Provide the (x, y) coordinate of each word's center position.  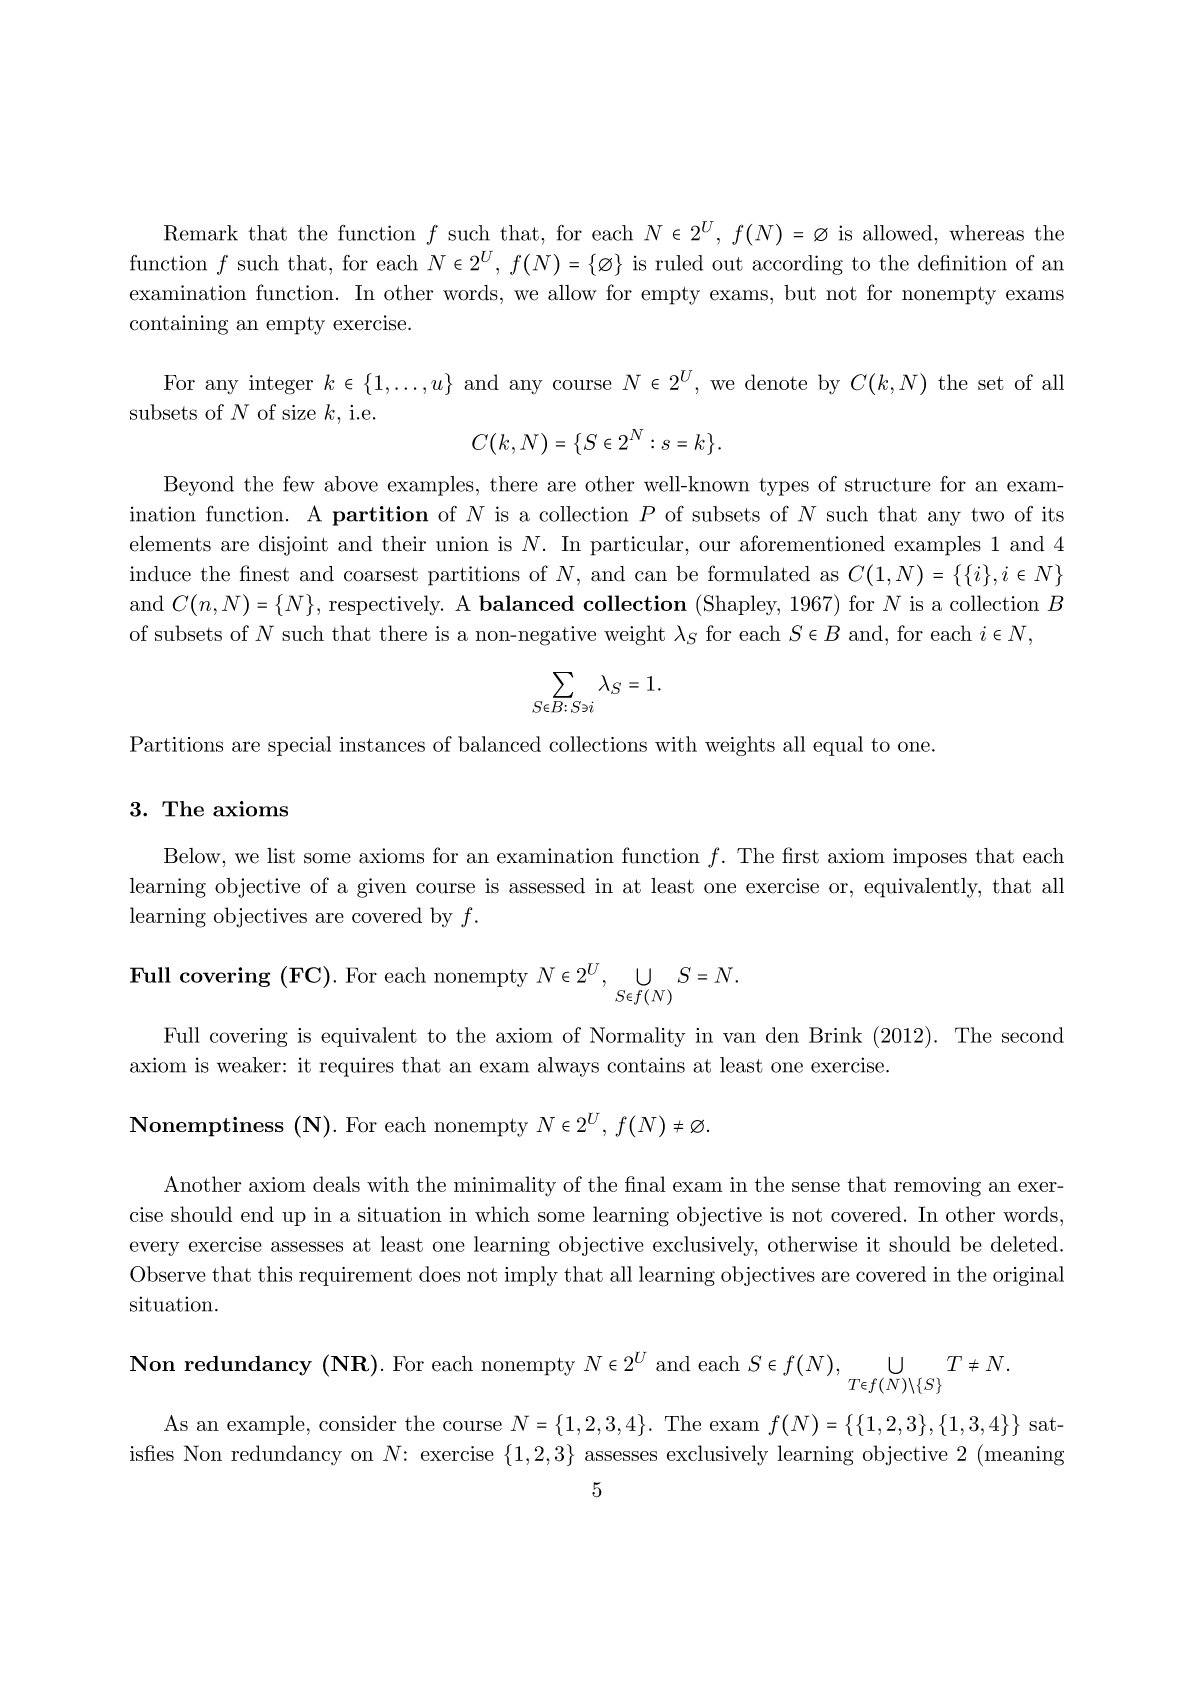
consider (357, 1423)
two (987, 515)
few (299, 484)
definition (962, 263)
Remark (201, 233)
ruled (679, 263)
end (257, 1214)
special (299, 746)
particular (638, 546)
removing (937, 1187)
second (1033, 1035)
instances (382, 744)
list (281, 856)
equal (838, 746)
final (645, 1184)
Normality (637, 1037)
